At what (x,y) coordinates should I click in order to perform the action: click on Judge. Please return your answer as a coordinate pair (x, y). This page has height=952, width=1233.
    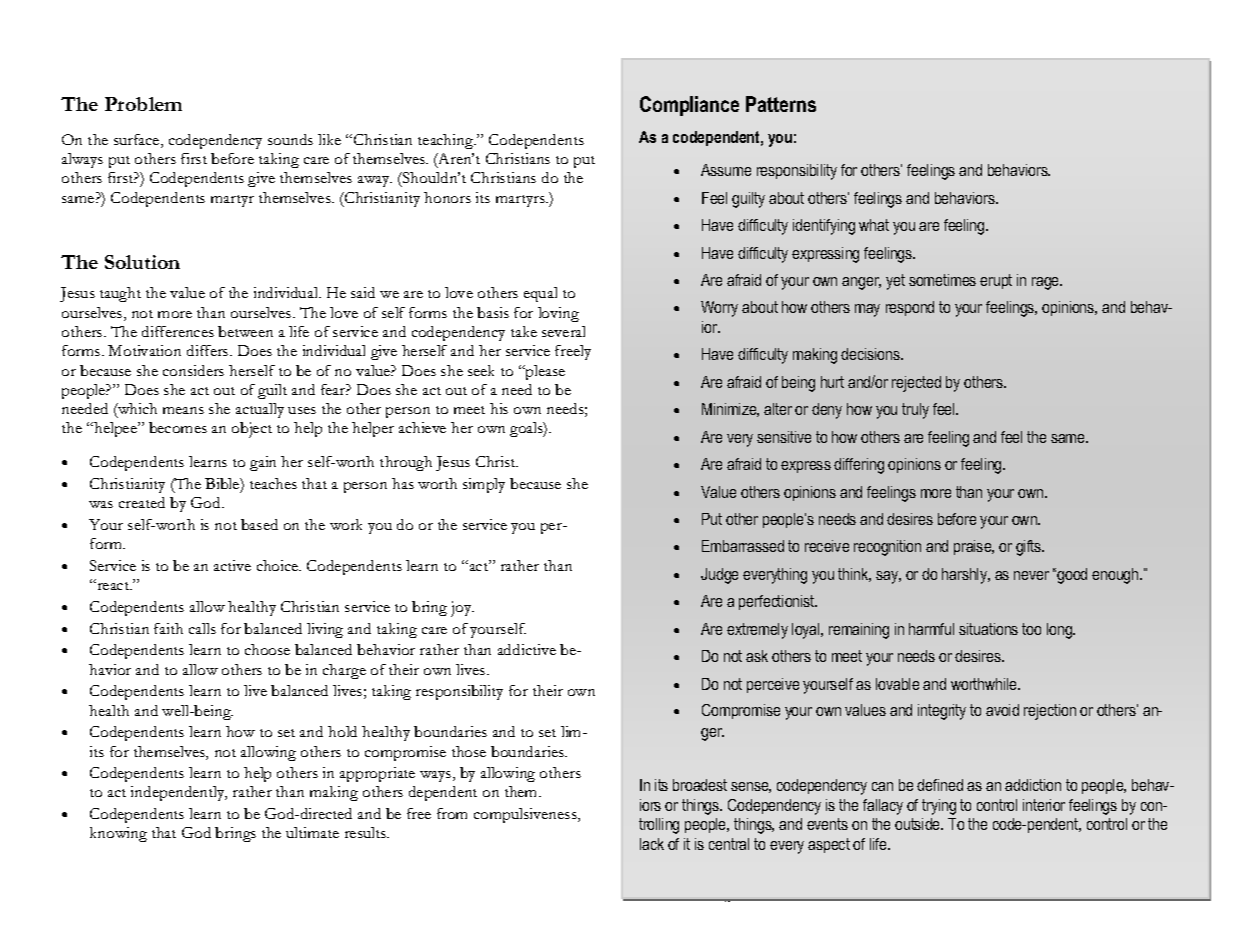
    Looking at the image, I should click on (719, 576).
